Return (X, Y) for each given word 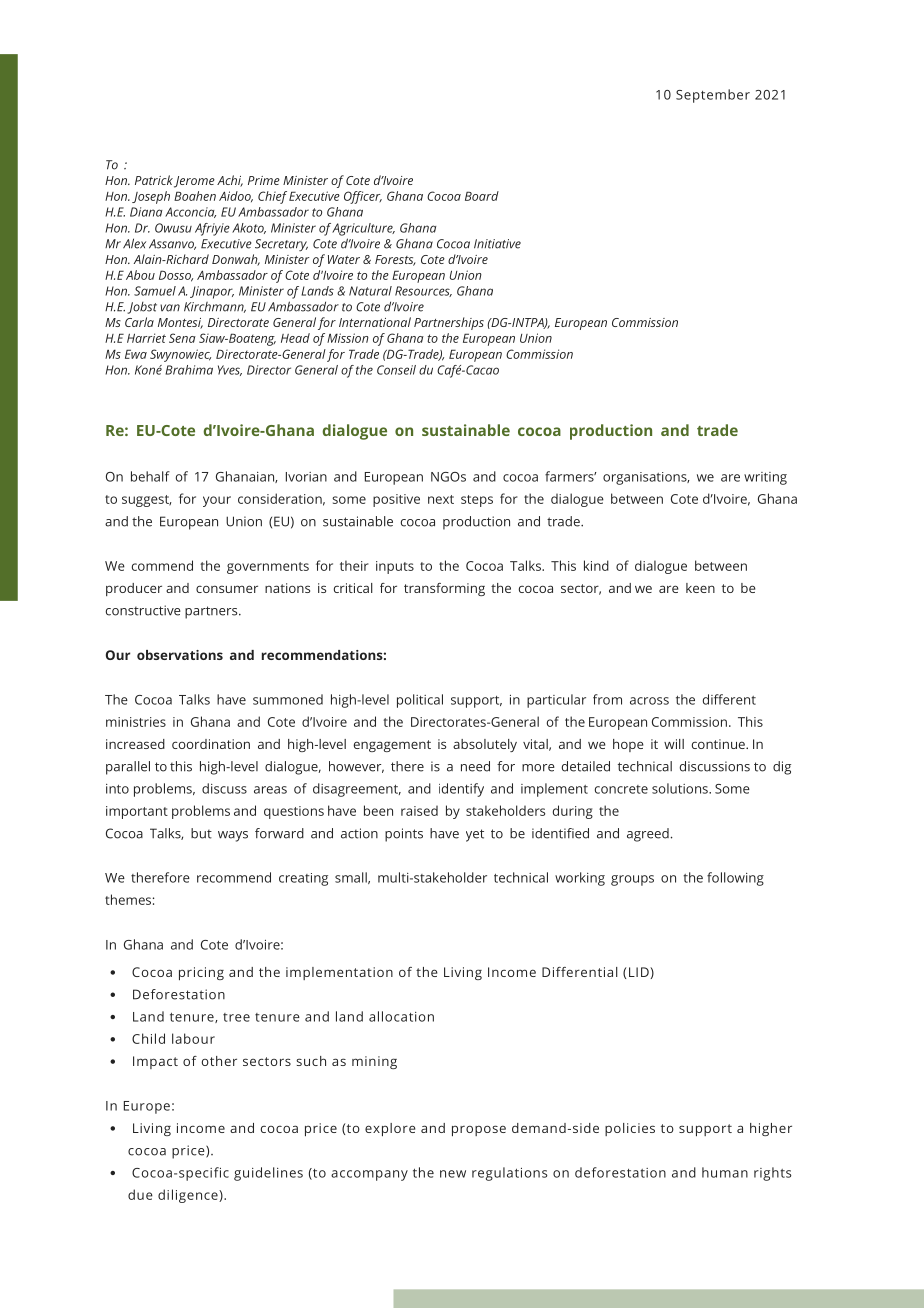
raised (419, 810)
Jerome (194, 182)
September (713, 96)
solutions (681, 788)
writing (765, 478)
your (217, 501)
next (441, 499)
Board (482, 196)
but (201, 833)
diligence (189, 1196)
